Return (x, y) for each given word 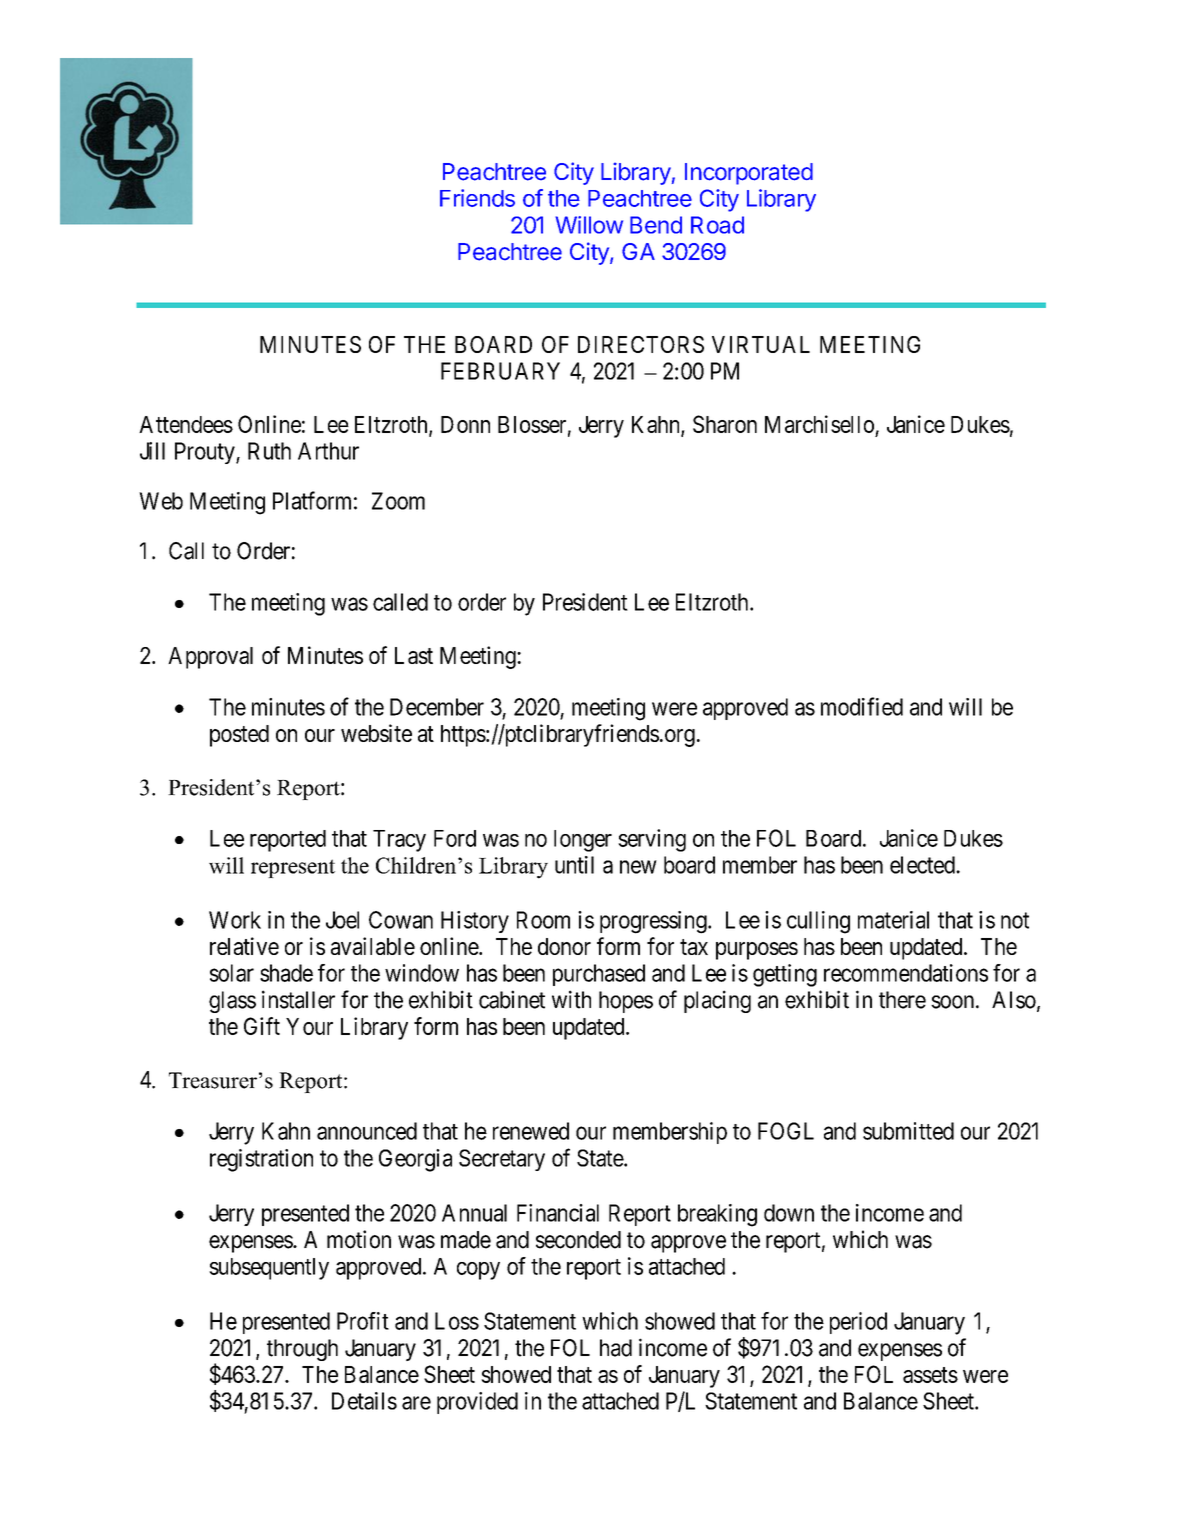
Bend (656, 225)
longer (583, 841)
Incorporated (749, 174)
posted (239, 736)
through (302, 1350)
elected (923, 865)
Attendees (186, 424)
